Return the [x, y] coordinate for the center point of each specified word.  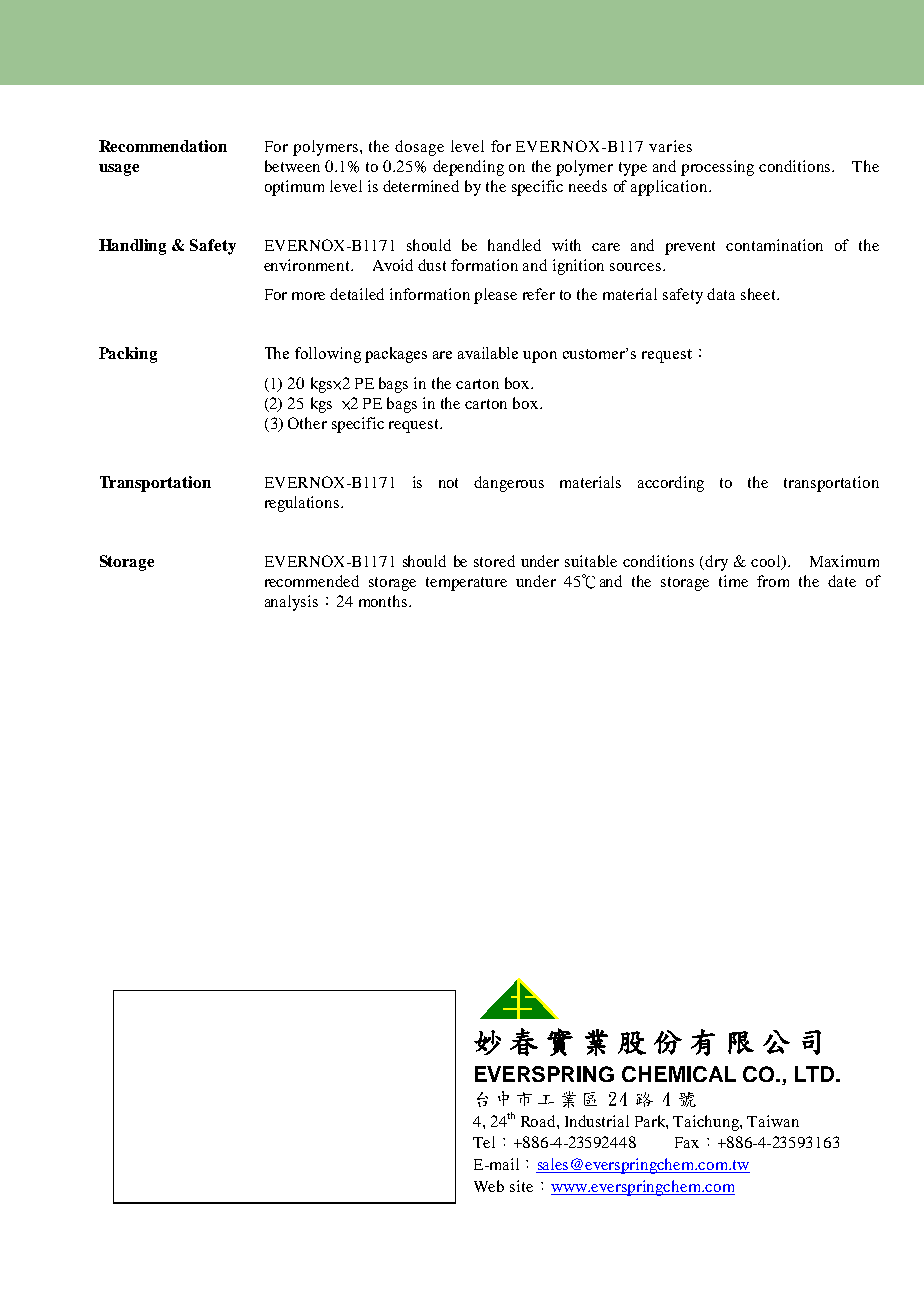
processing [717, 168]
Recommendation [163, 146]
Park [651, 1122]
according [671, 484]
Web [489, 1186]
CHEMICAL [679, 1074]
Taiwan [773, 1121]
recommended [312, 581]
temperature [466, 584]
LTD [816, 1074]
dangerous [509, 484]
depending [468, 168]
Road [539, 1121]
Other [307, 423]
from [773, 581]
